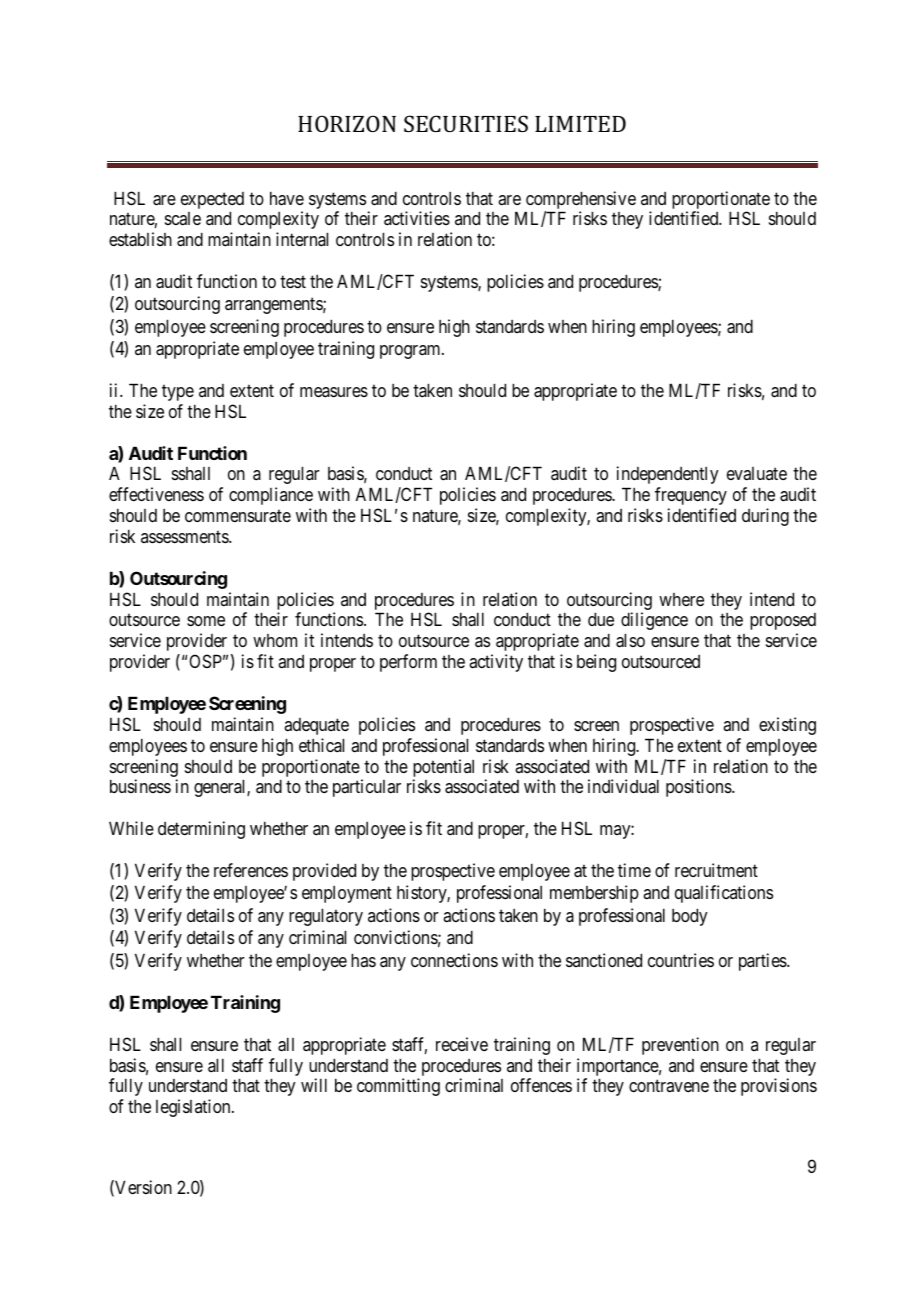 This screenshot has width=924, height=1308. What do you see at coordinates (194, 1108) in the screenshot?
I see `legislation` at bounding box center [194, 1108].
